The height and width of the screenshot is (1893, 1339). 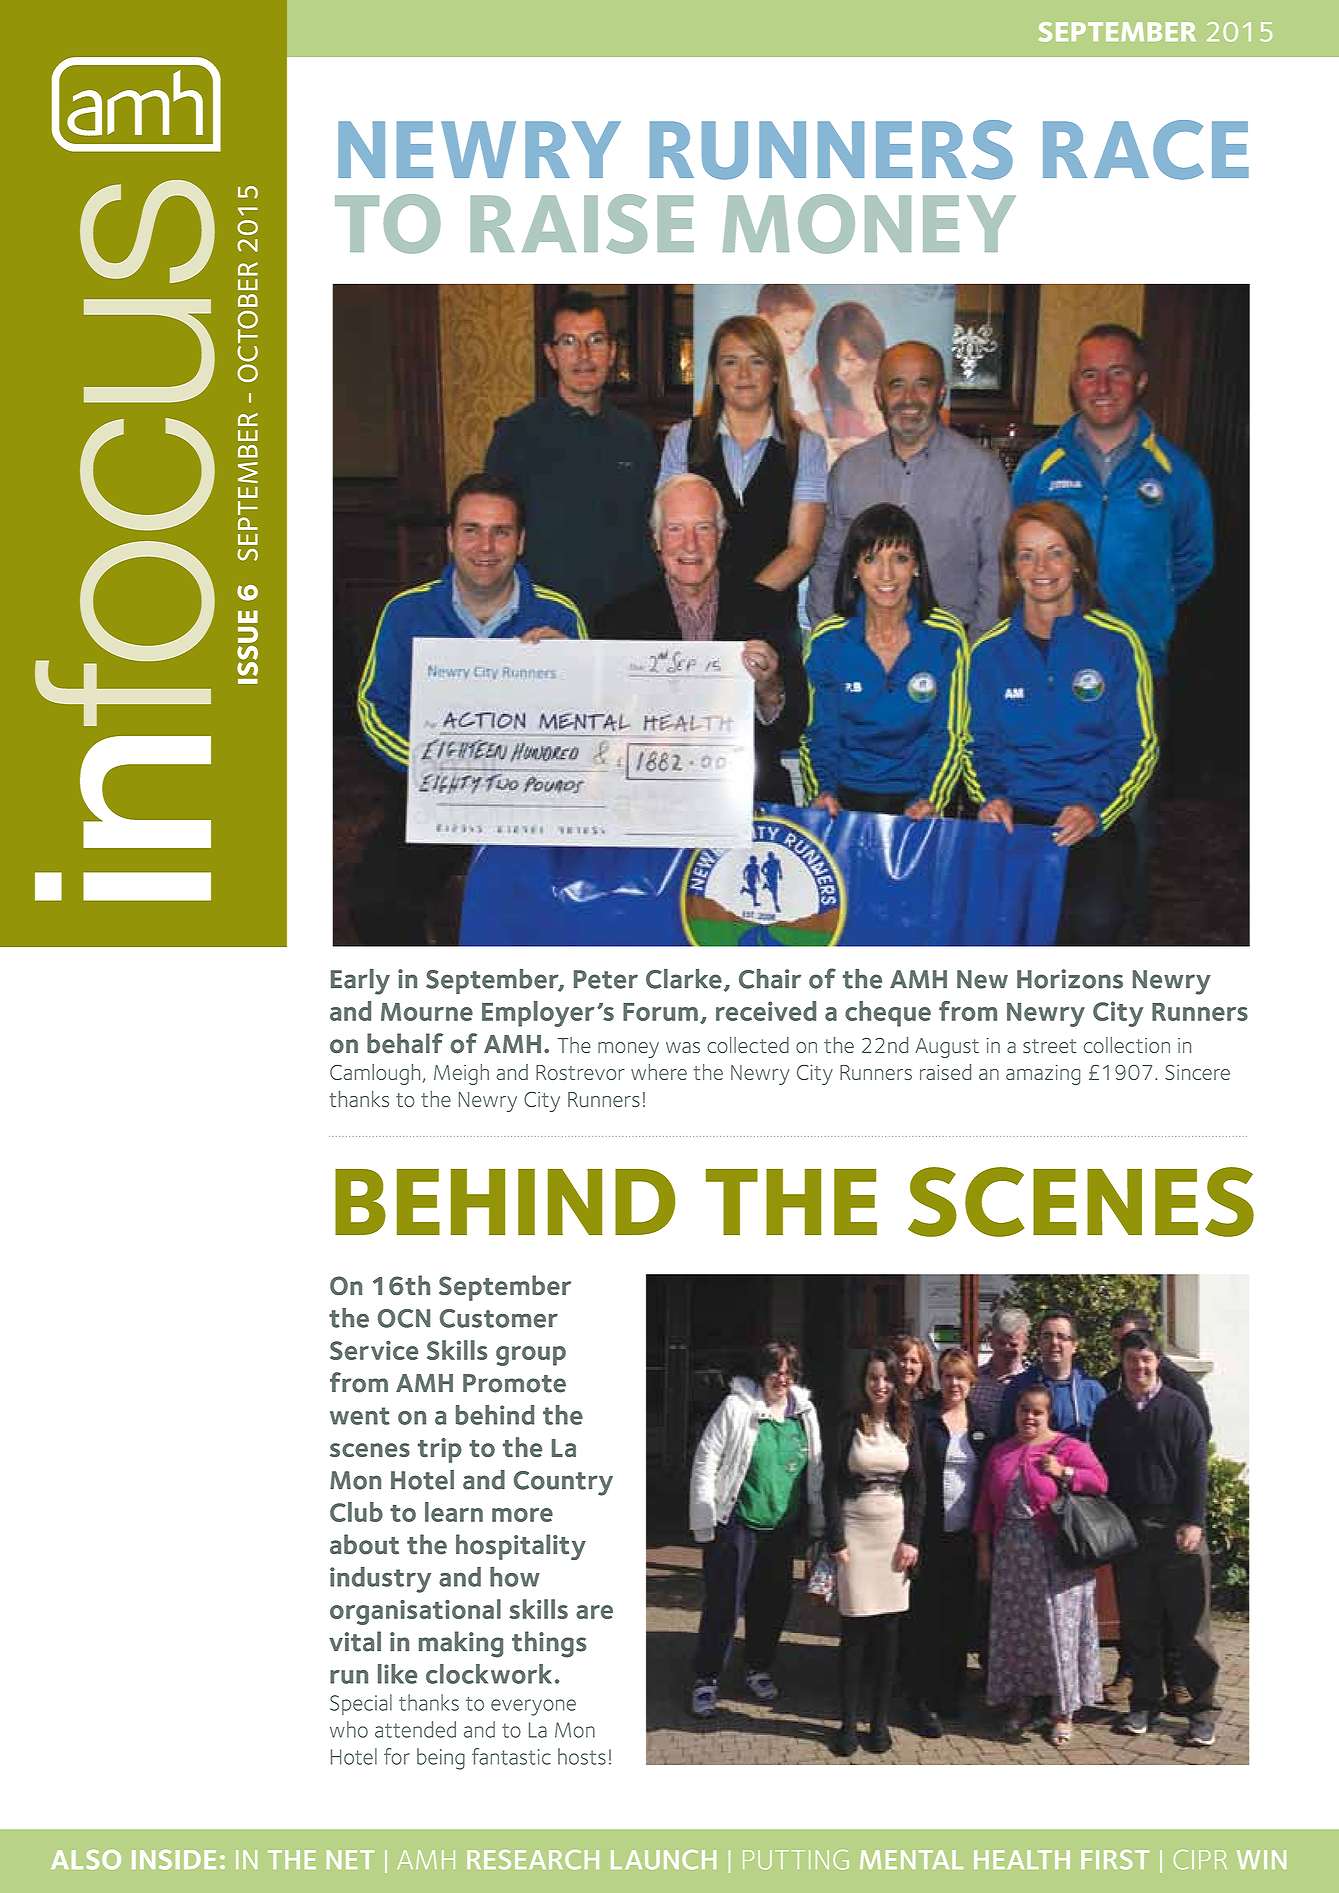 I want to click on LAUNCH, so click(x=663, y=1860).
